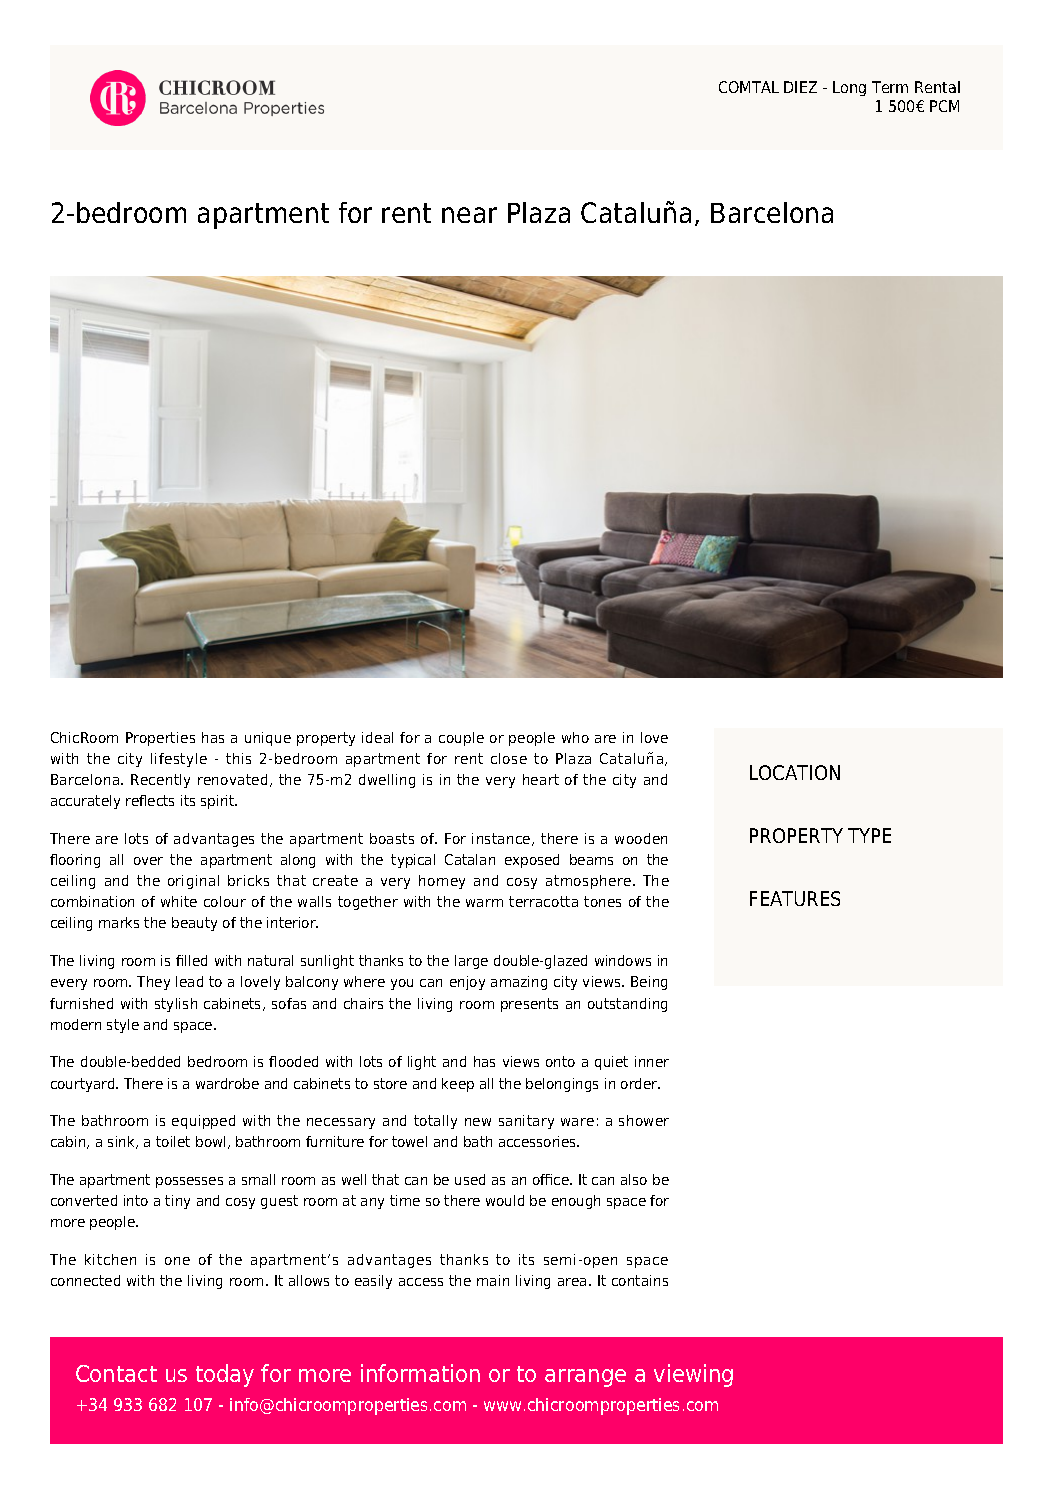 Image resolution: width=1053 pixels, height=1489 pixels. I want to click on Term, so click(890, 87).
